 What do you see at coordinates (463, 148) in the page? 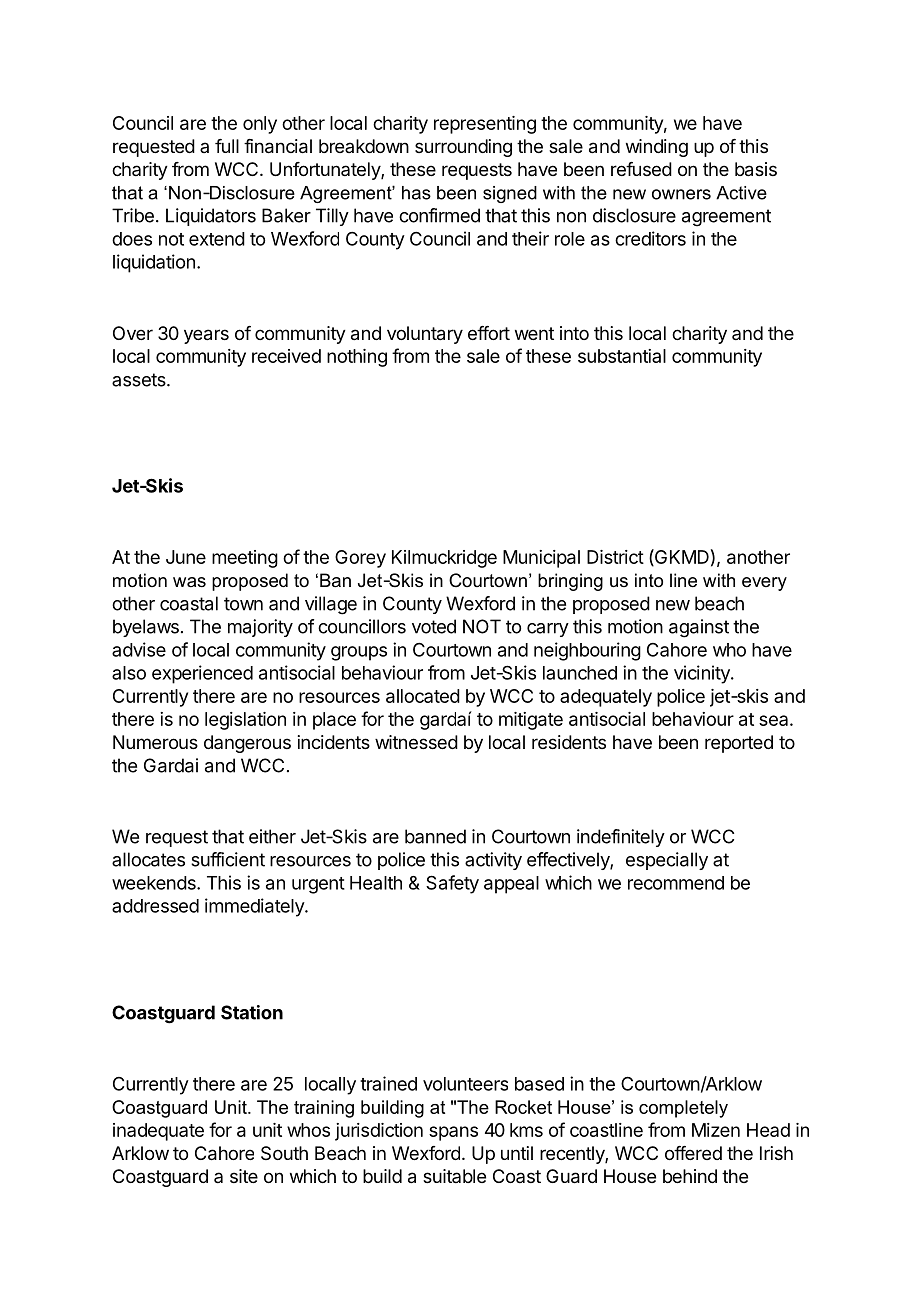
I see `surrounding` at bounding box center [463, 148].
